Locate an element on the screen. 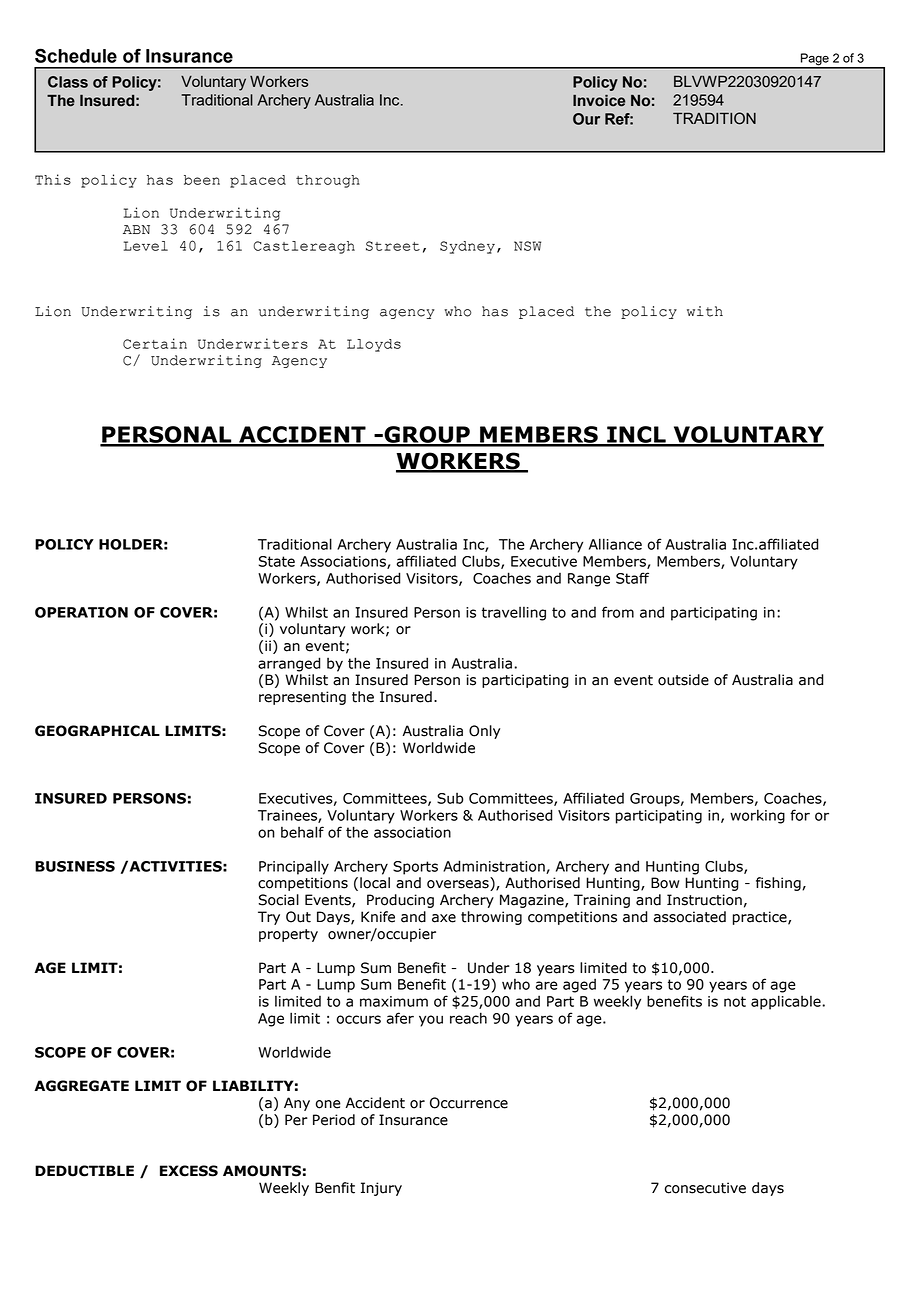  OPERATION is located at coordinates (81, 612).
